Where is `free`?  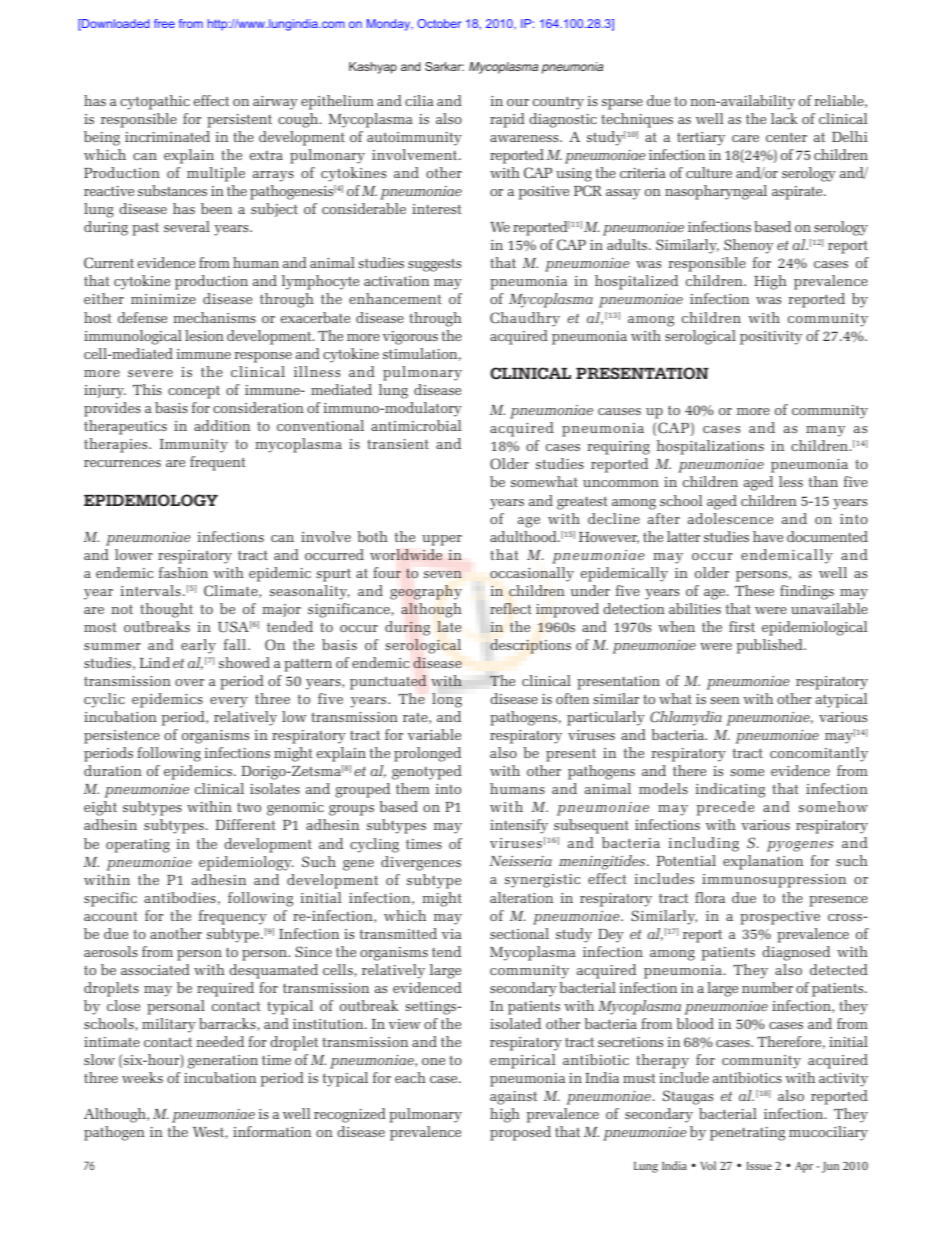 free is located at coordinates (164, 23).
